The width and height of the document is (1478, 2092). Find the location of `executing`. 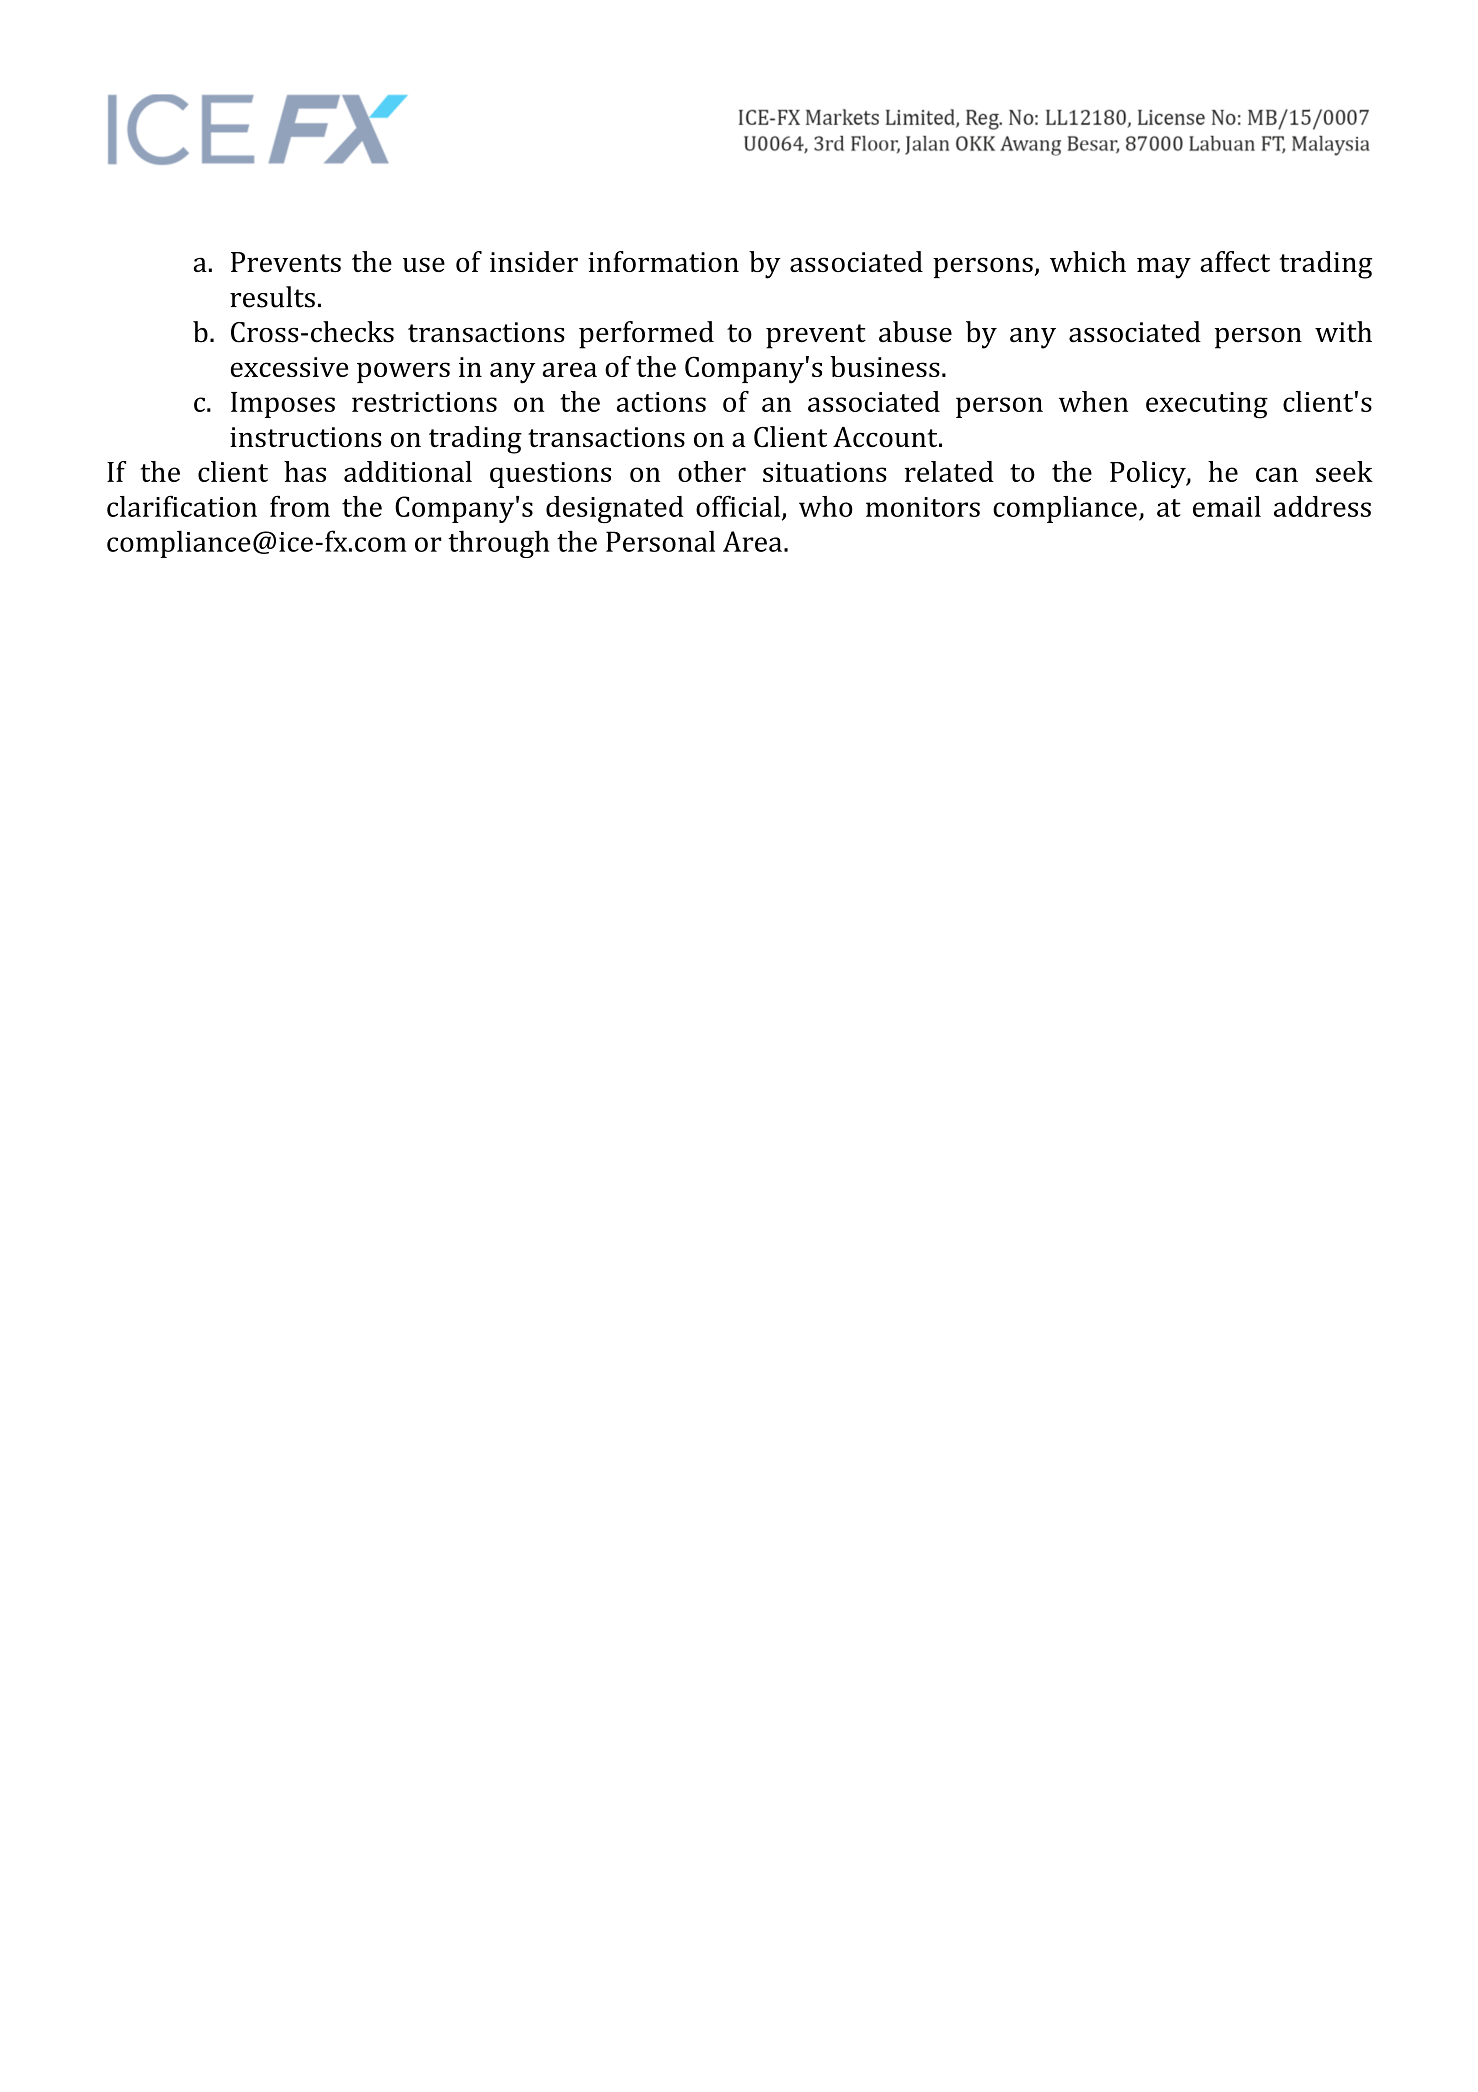

executing is located at coordinates (1207, 405).
